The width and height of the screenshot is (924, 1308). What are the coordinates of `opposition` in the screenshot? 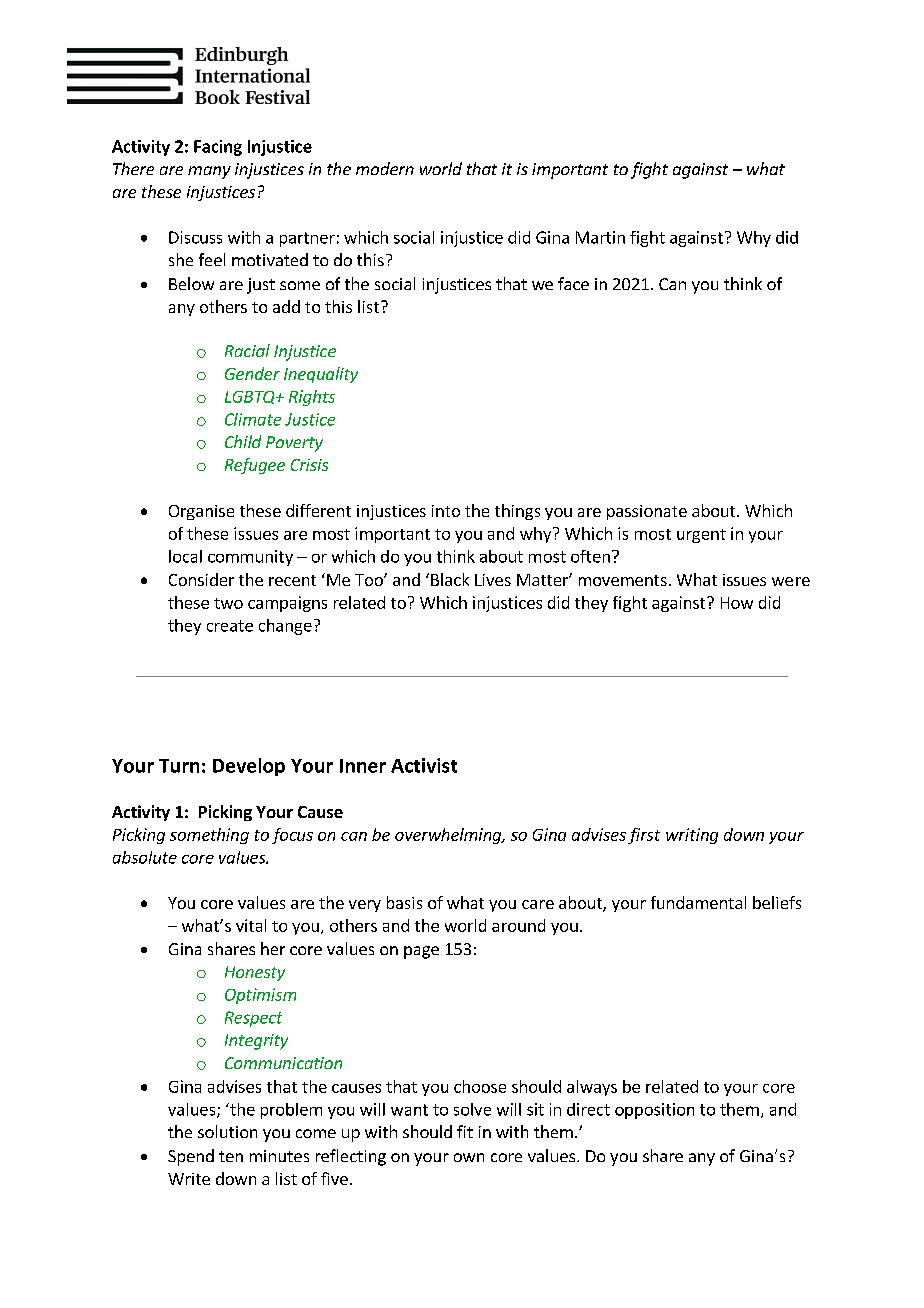 It's located at (654, 1111).
